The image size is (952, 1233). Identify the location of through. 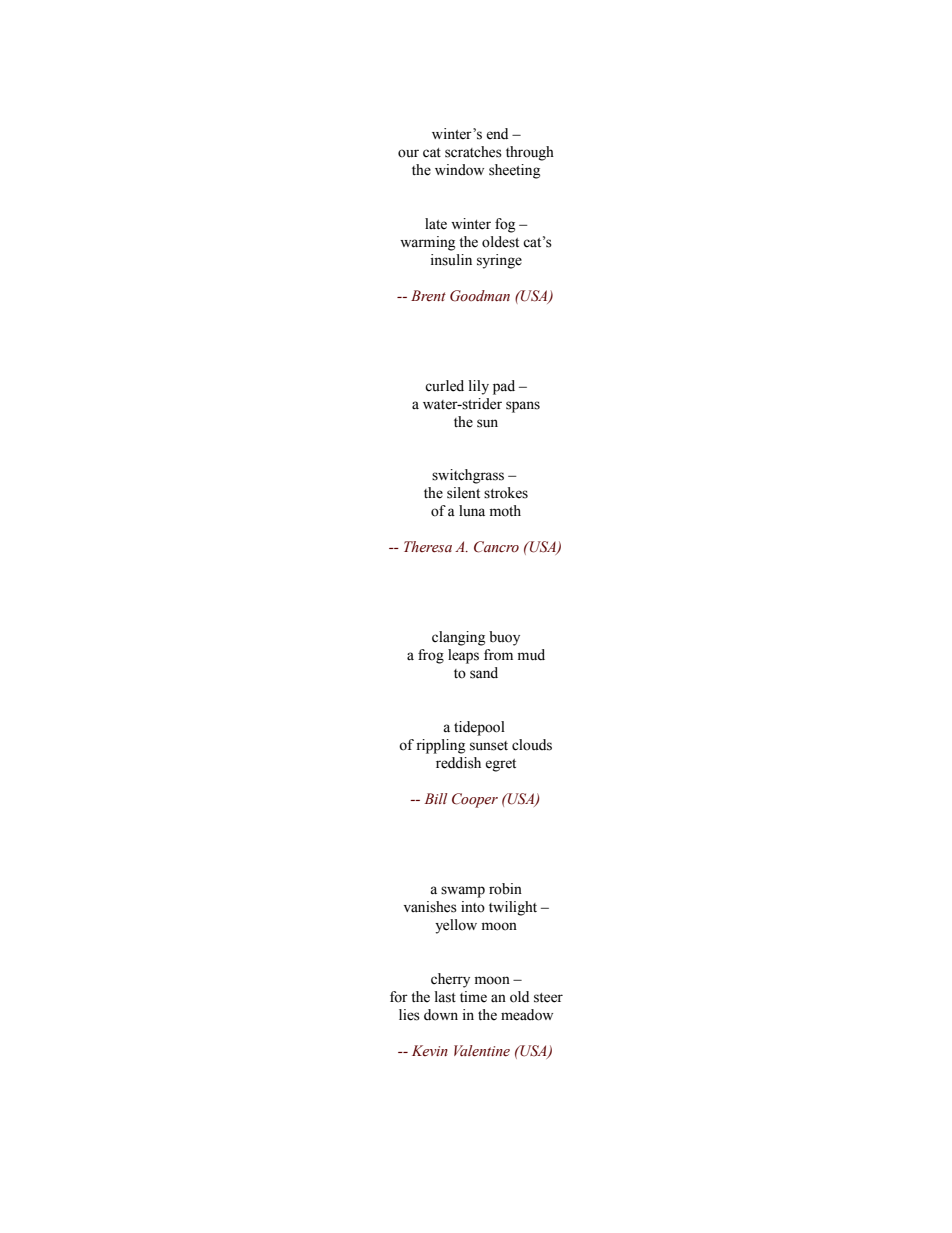
(530, 153).
